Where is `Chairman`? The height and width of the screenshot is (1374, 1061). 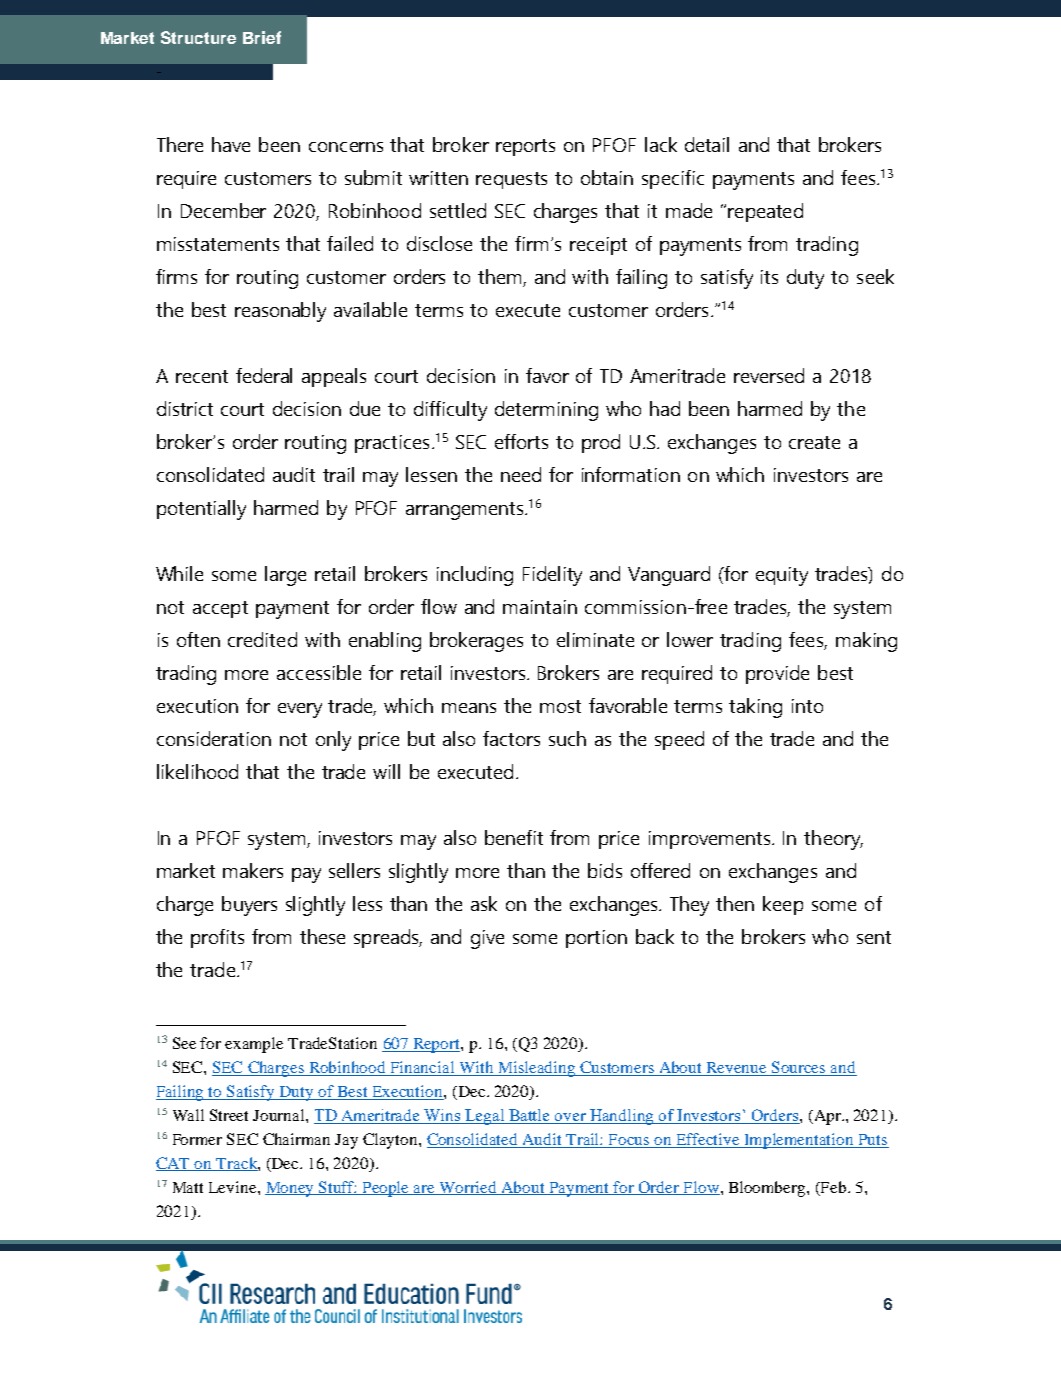
Chairman is located at coordinates (296, 1139).
